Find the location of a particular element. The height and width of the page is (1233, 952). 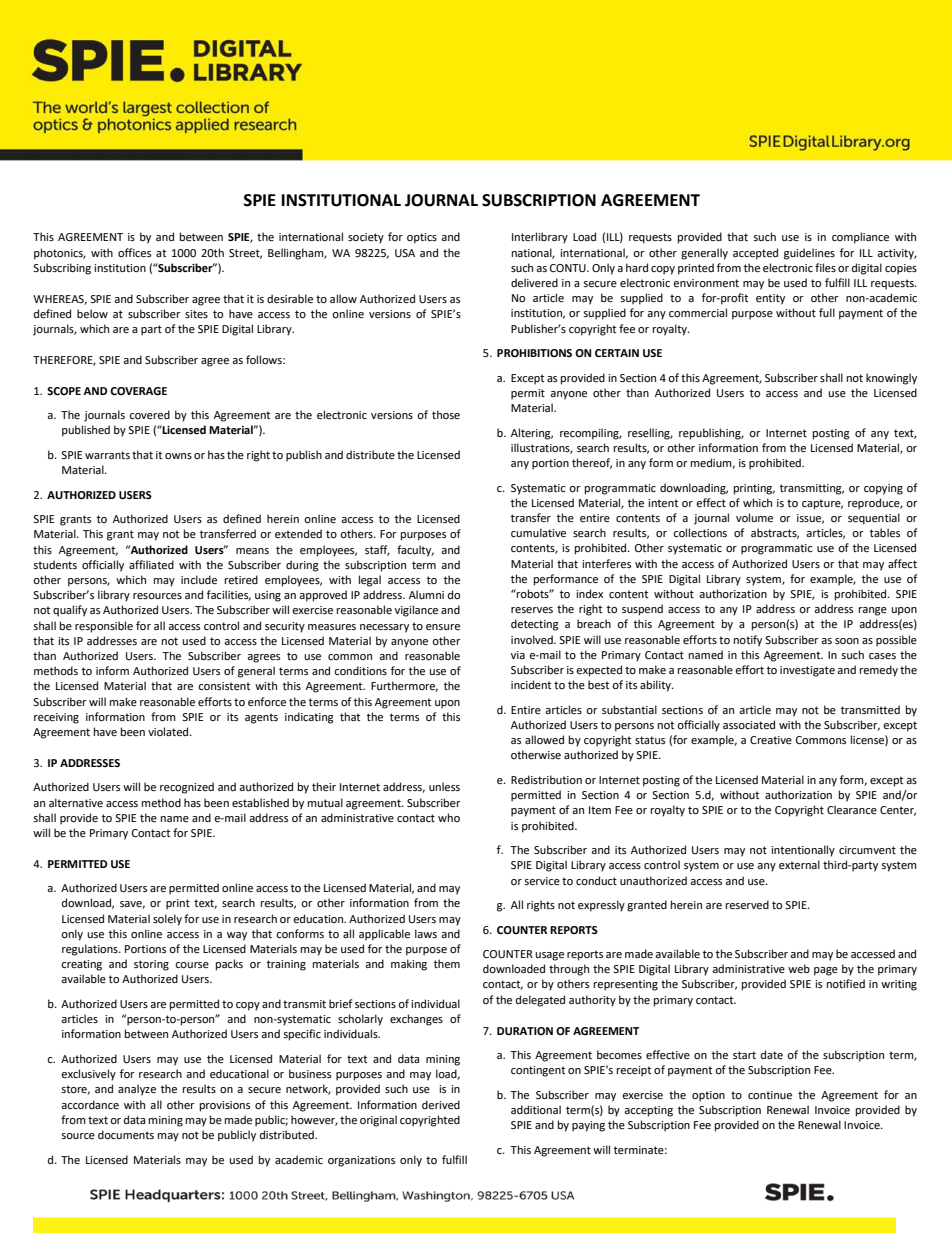

cumulative is located at coordinates (538, 533).
